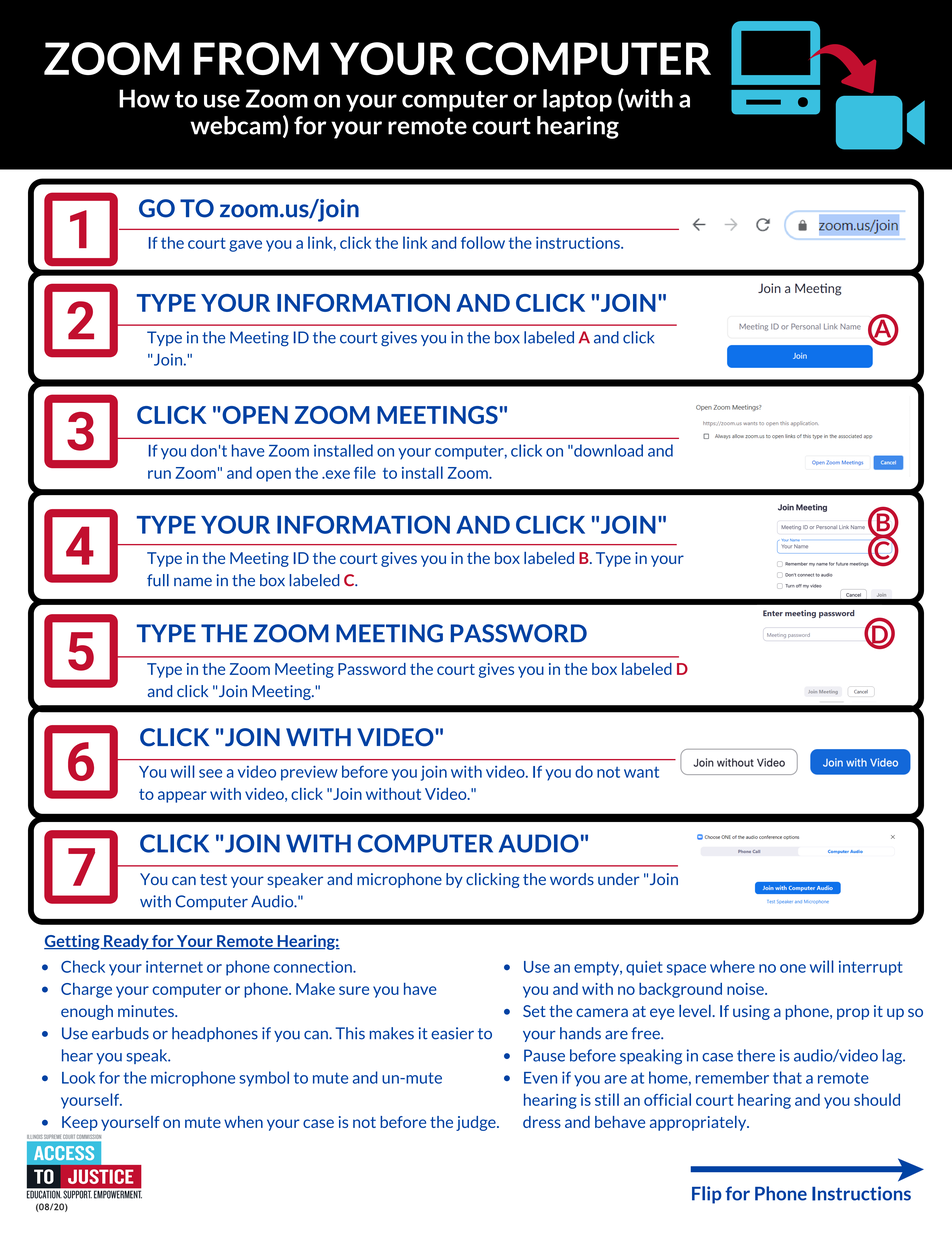  I want to click on laptop, so click(577, 100).
